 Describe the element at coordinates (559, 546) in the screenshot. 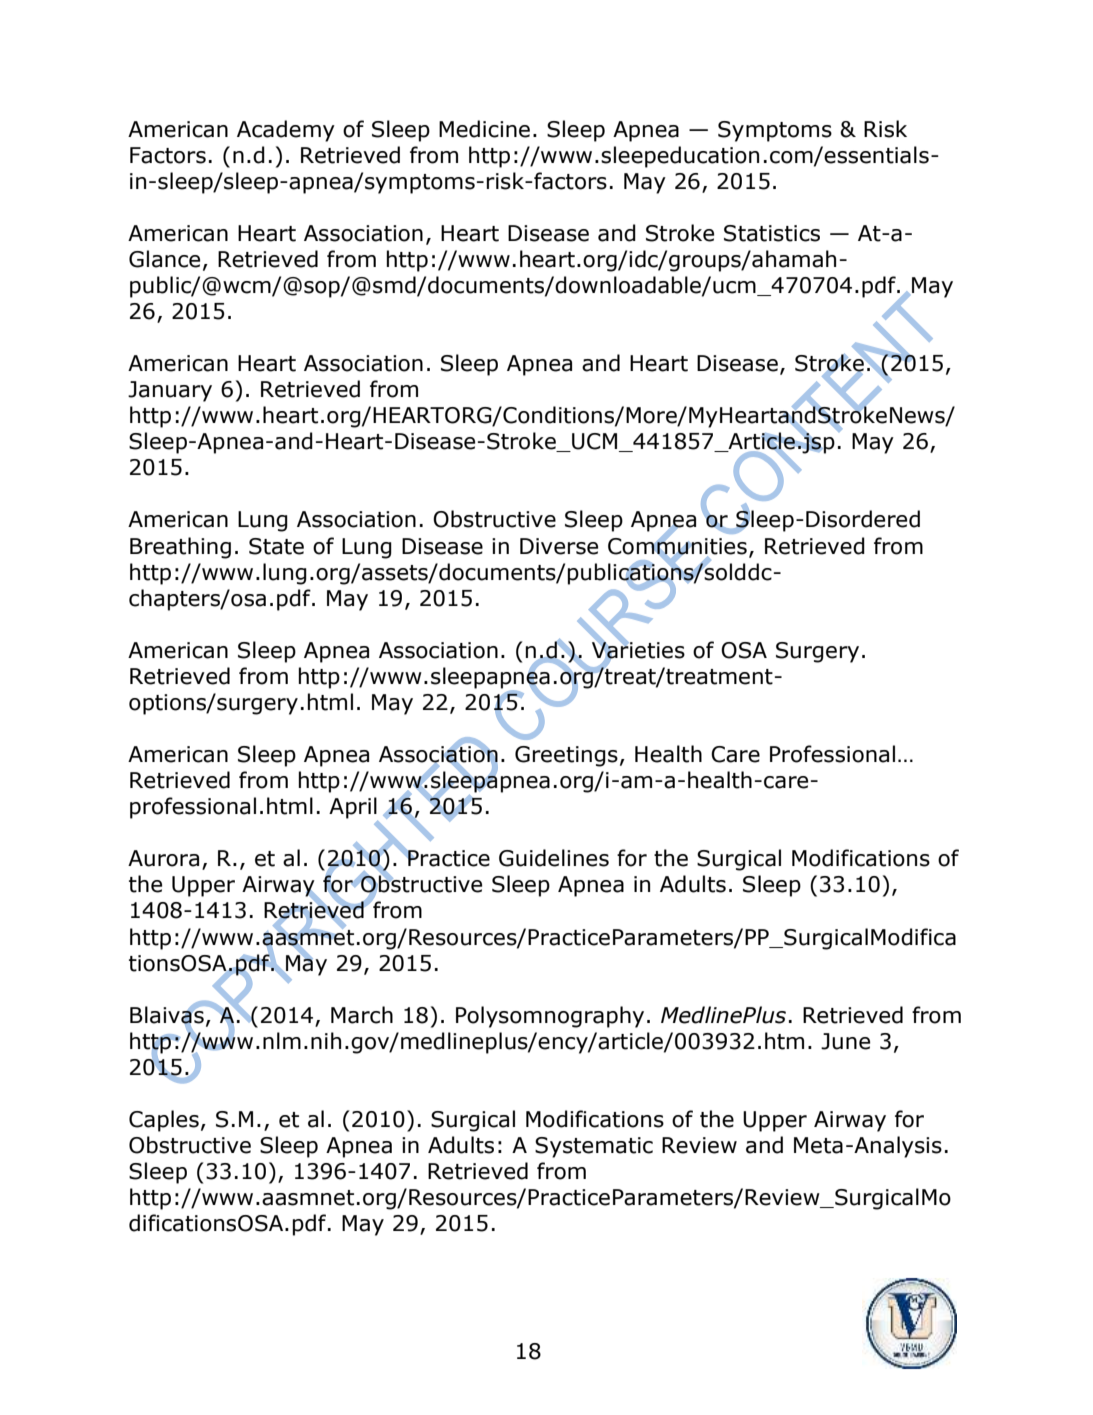

I see `Diverse` at that location.
